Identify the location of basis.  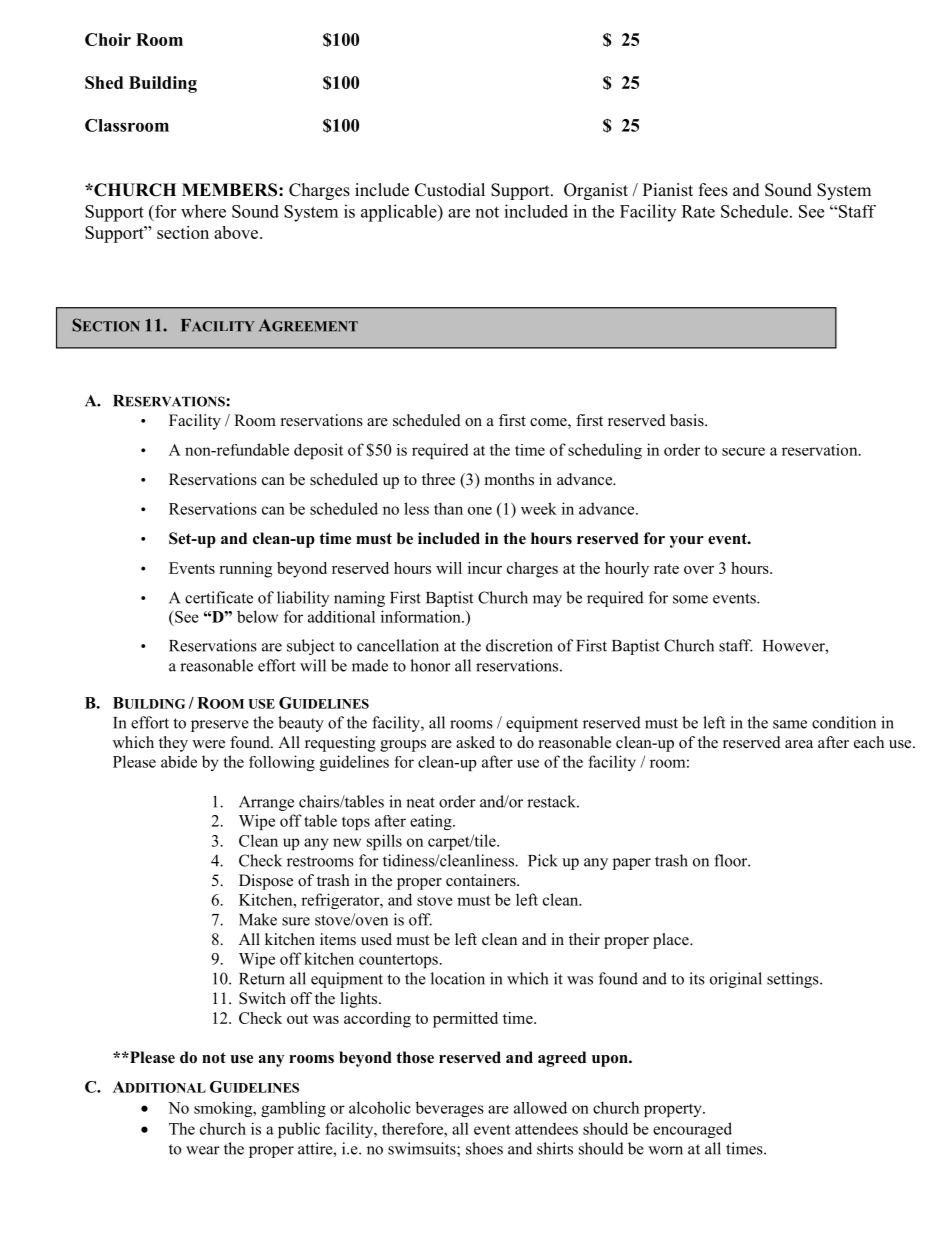
(688, 420).
